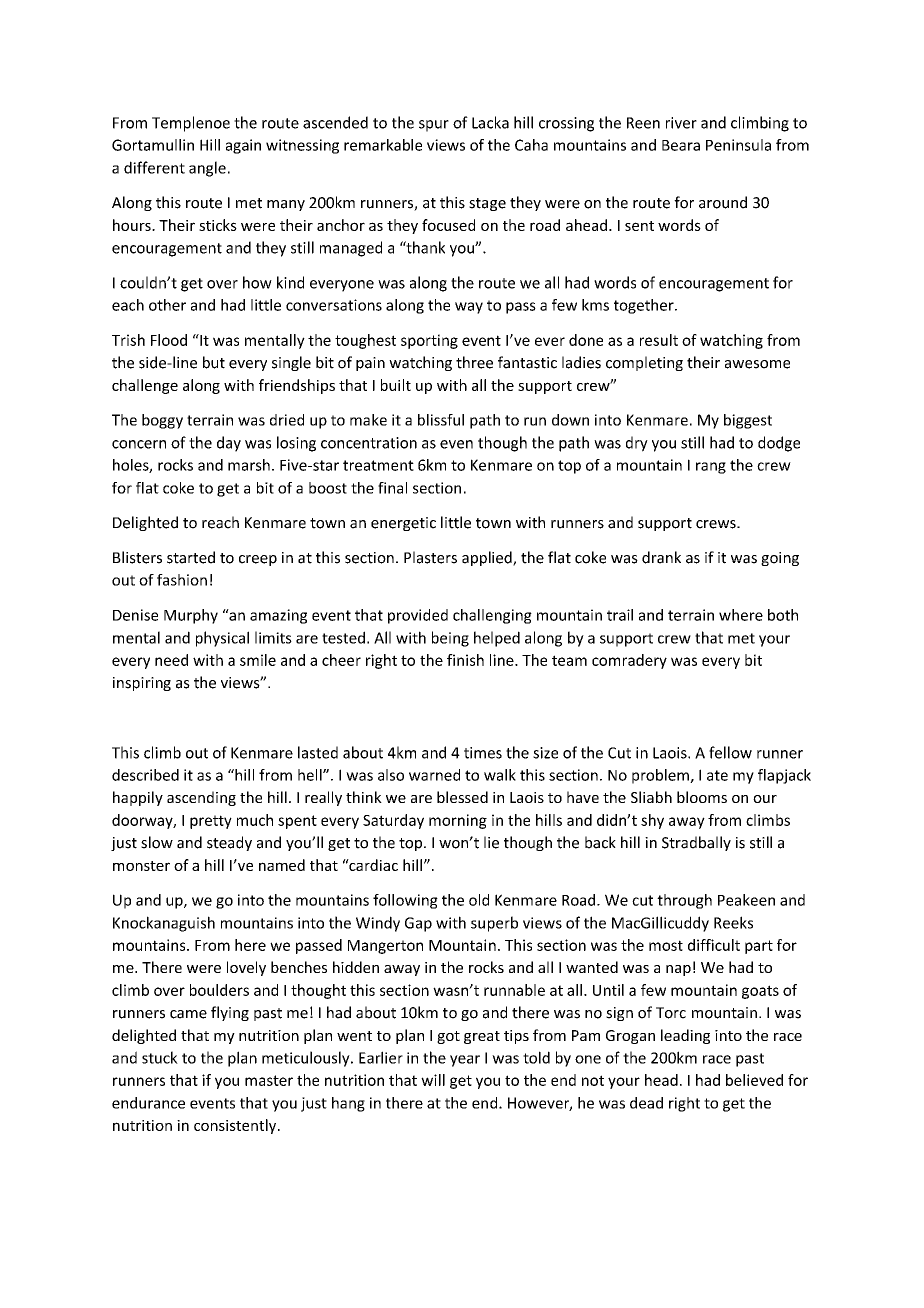 Image resolution: width=924 pixels, height=1308 pixels. I want to click on ate, so click(717, 775).
